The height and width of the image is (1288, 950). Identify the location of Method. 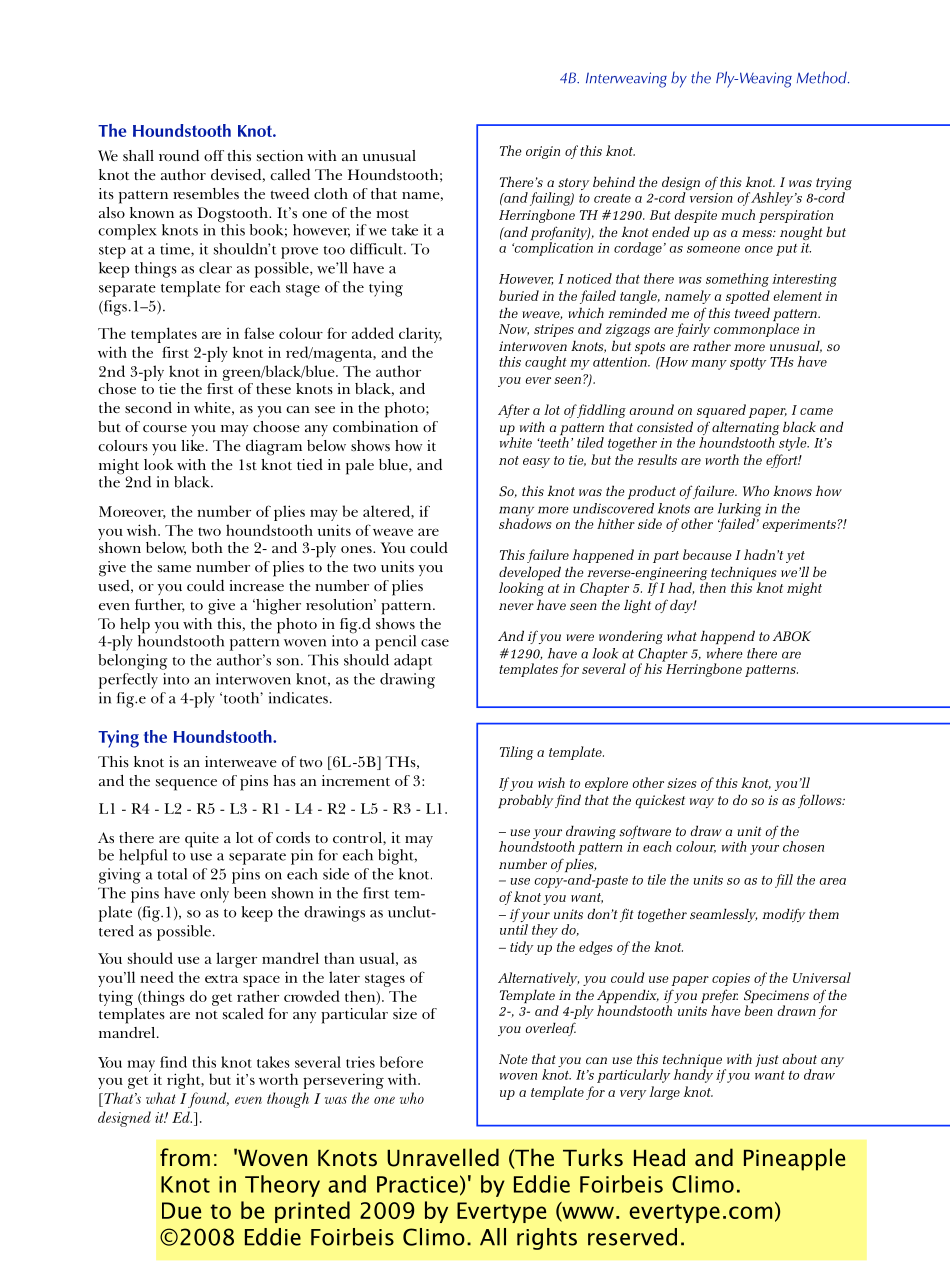
(823, 77).
